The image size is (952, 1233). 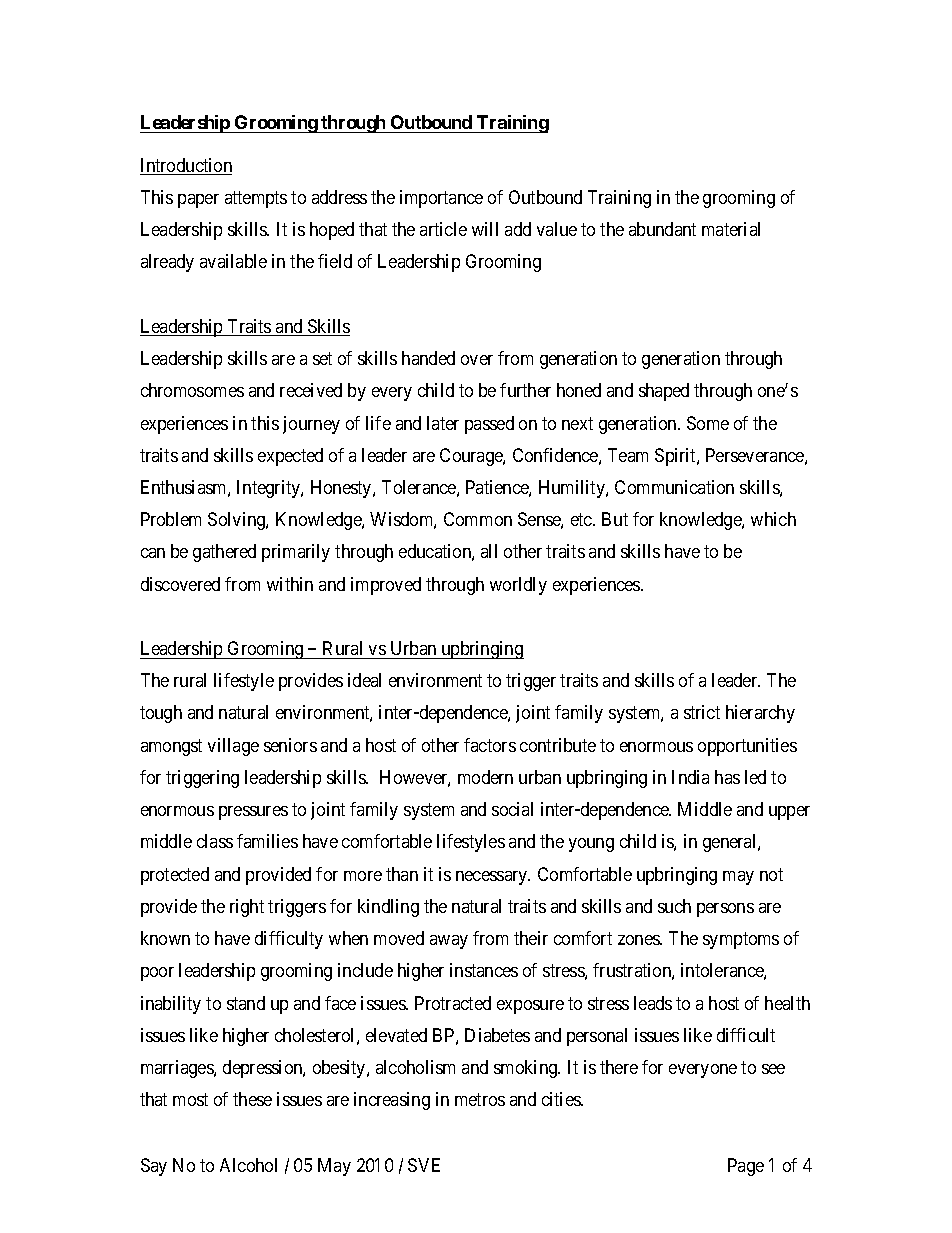 What do you see at coordinates (478, 519) in the document?
I see `Common` at bounding box center [478, 519].
